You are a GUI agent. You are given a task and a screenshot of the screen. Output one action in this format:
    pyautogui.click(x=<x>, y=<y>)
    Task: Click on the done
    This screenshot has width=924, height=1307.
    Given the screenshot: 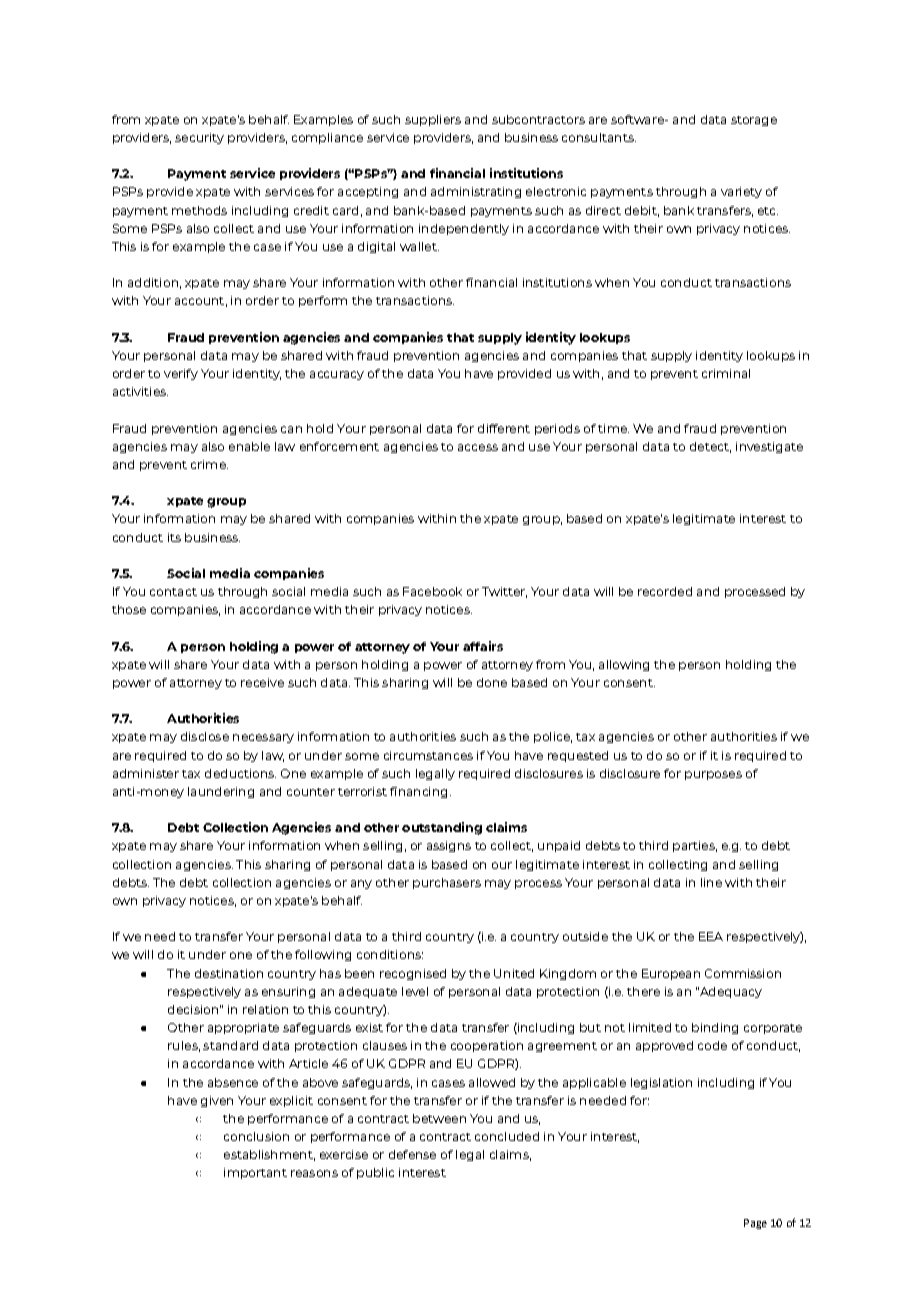 What is the action you would take?
    pyautogui.click(x=492, y=682)
